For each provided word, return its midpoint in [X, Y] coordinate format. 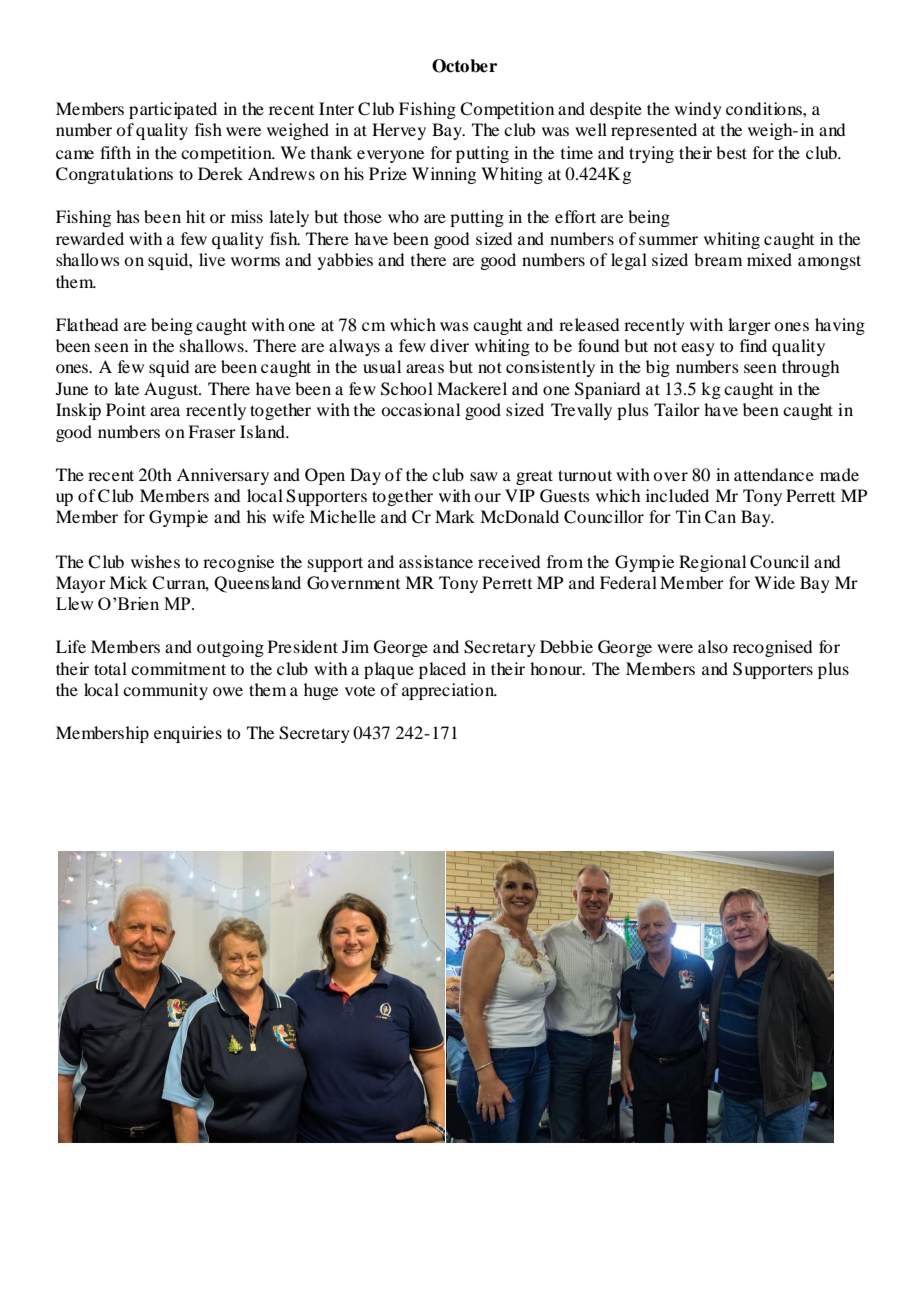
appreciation [449, 691]
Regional [712, 563]
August [172, 390]
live [212, 259]
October [464, 66]
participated [173, 110]
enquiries [188, 734]
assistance [436, 561]
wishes [155, 561]
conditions [765, 108]
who [403, 216]
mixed [769, 259]
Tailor [677, 409]
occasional [420, 409]
